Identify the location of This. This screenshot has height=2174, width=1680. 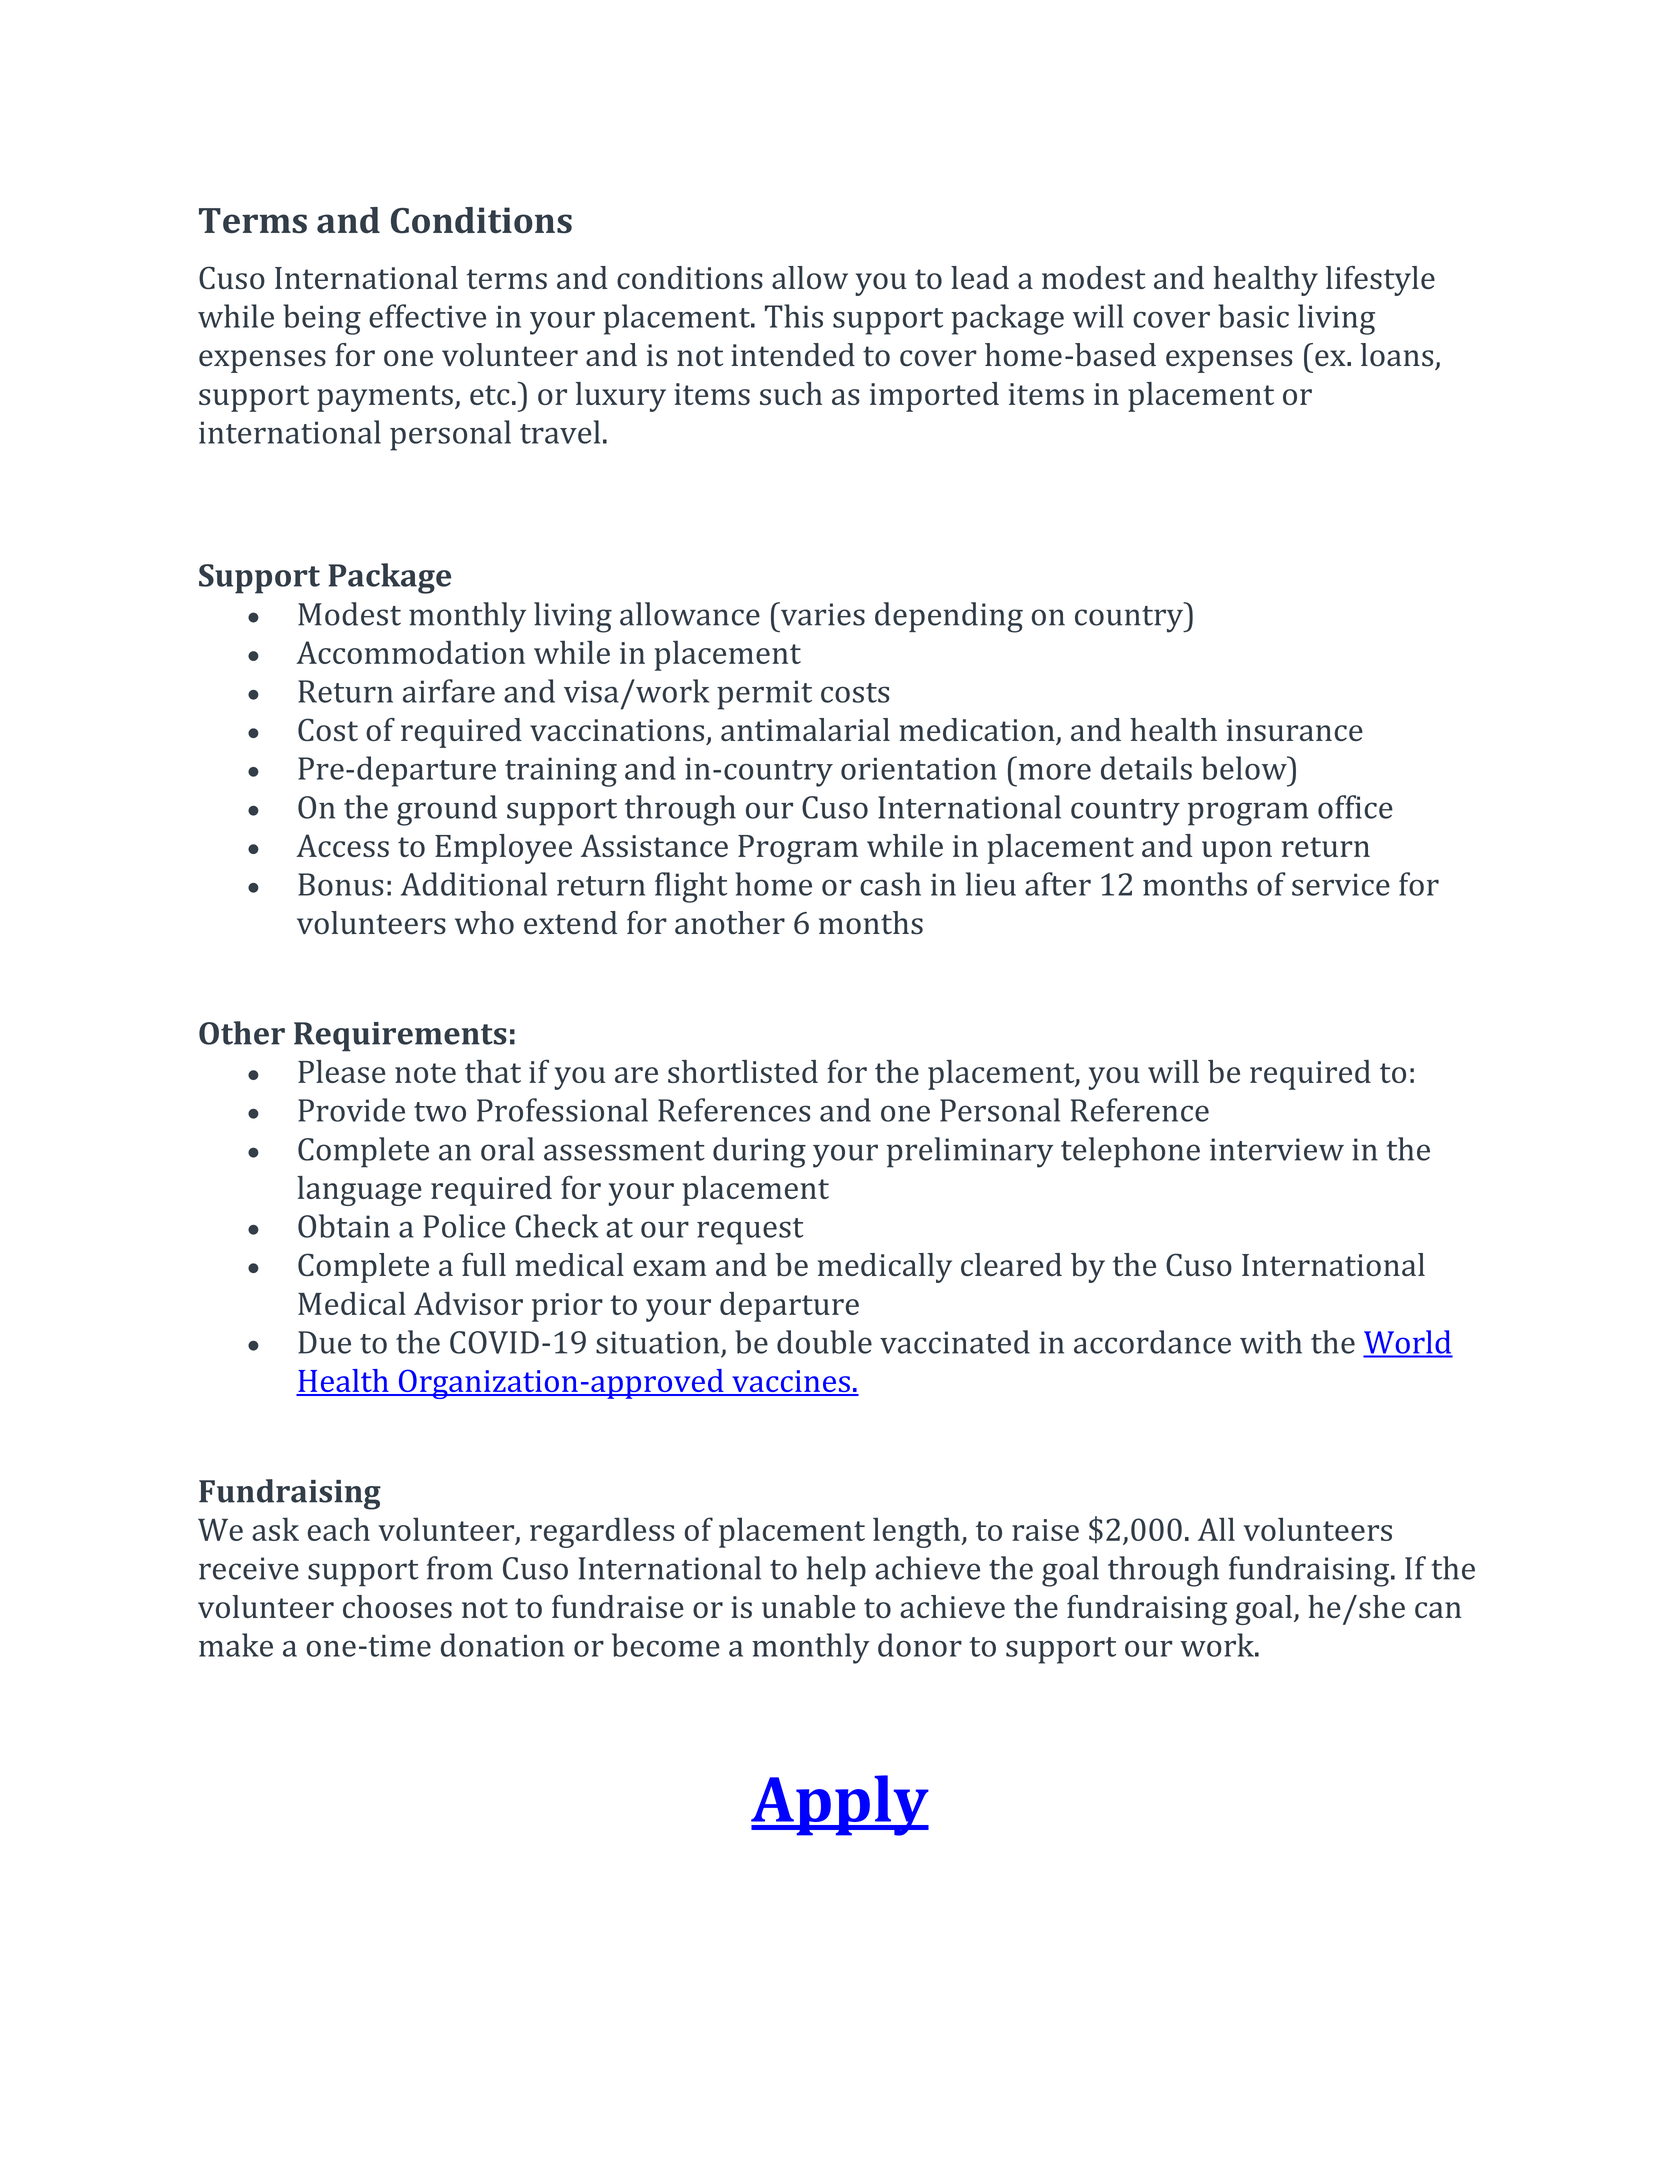
(794, 316).
